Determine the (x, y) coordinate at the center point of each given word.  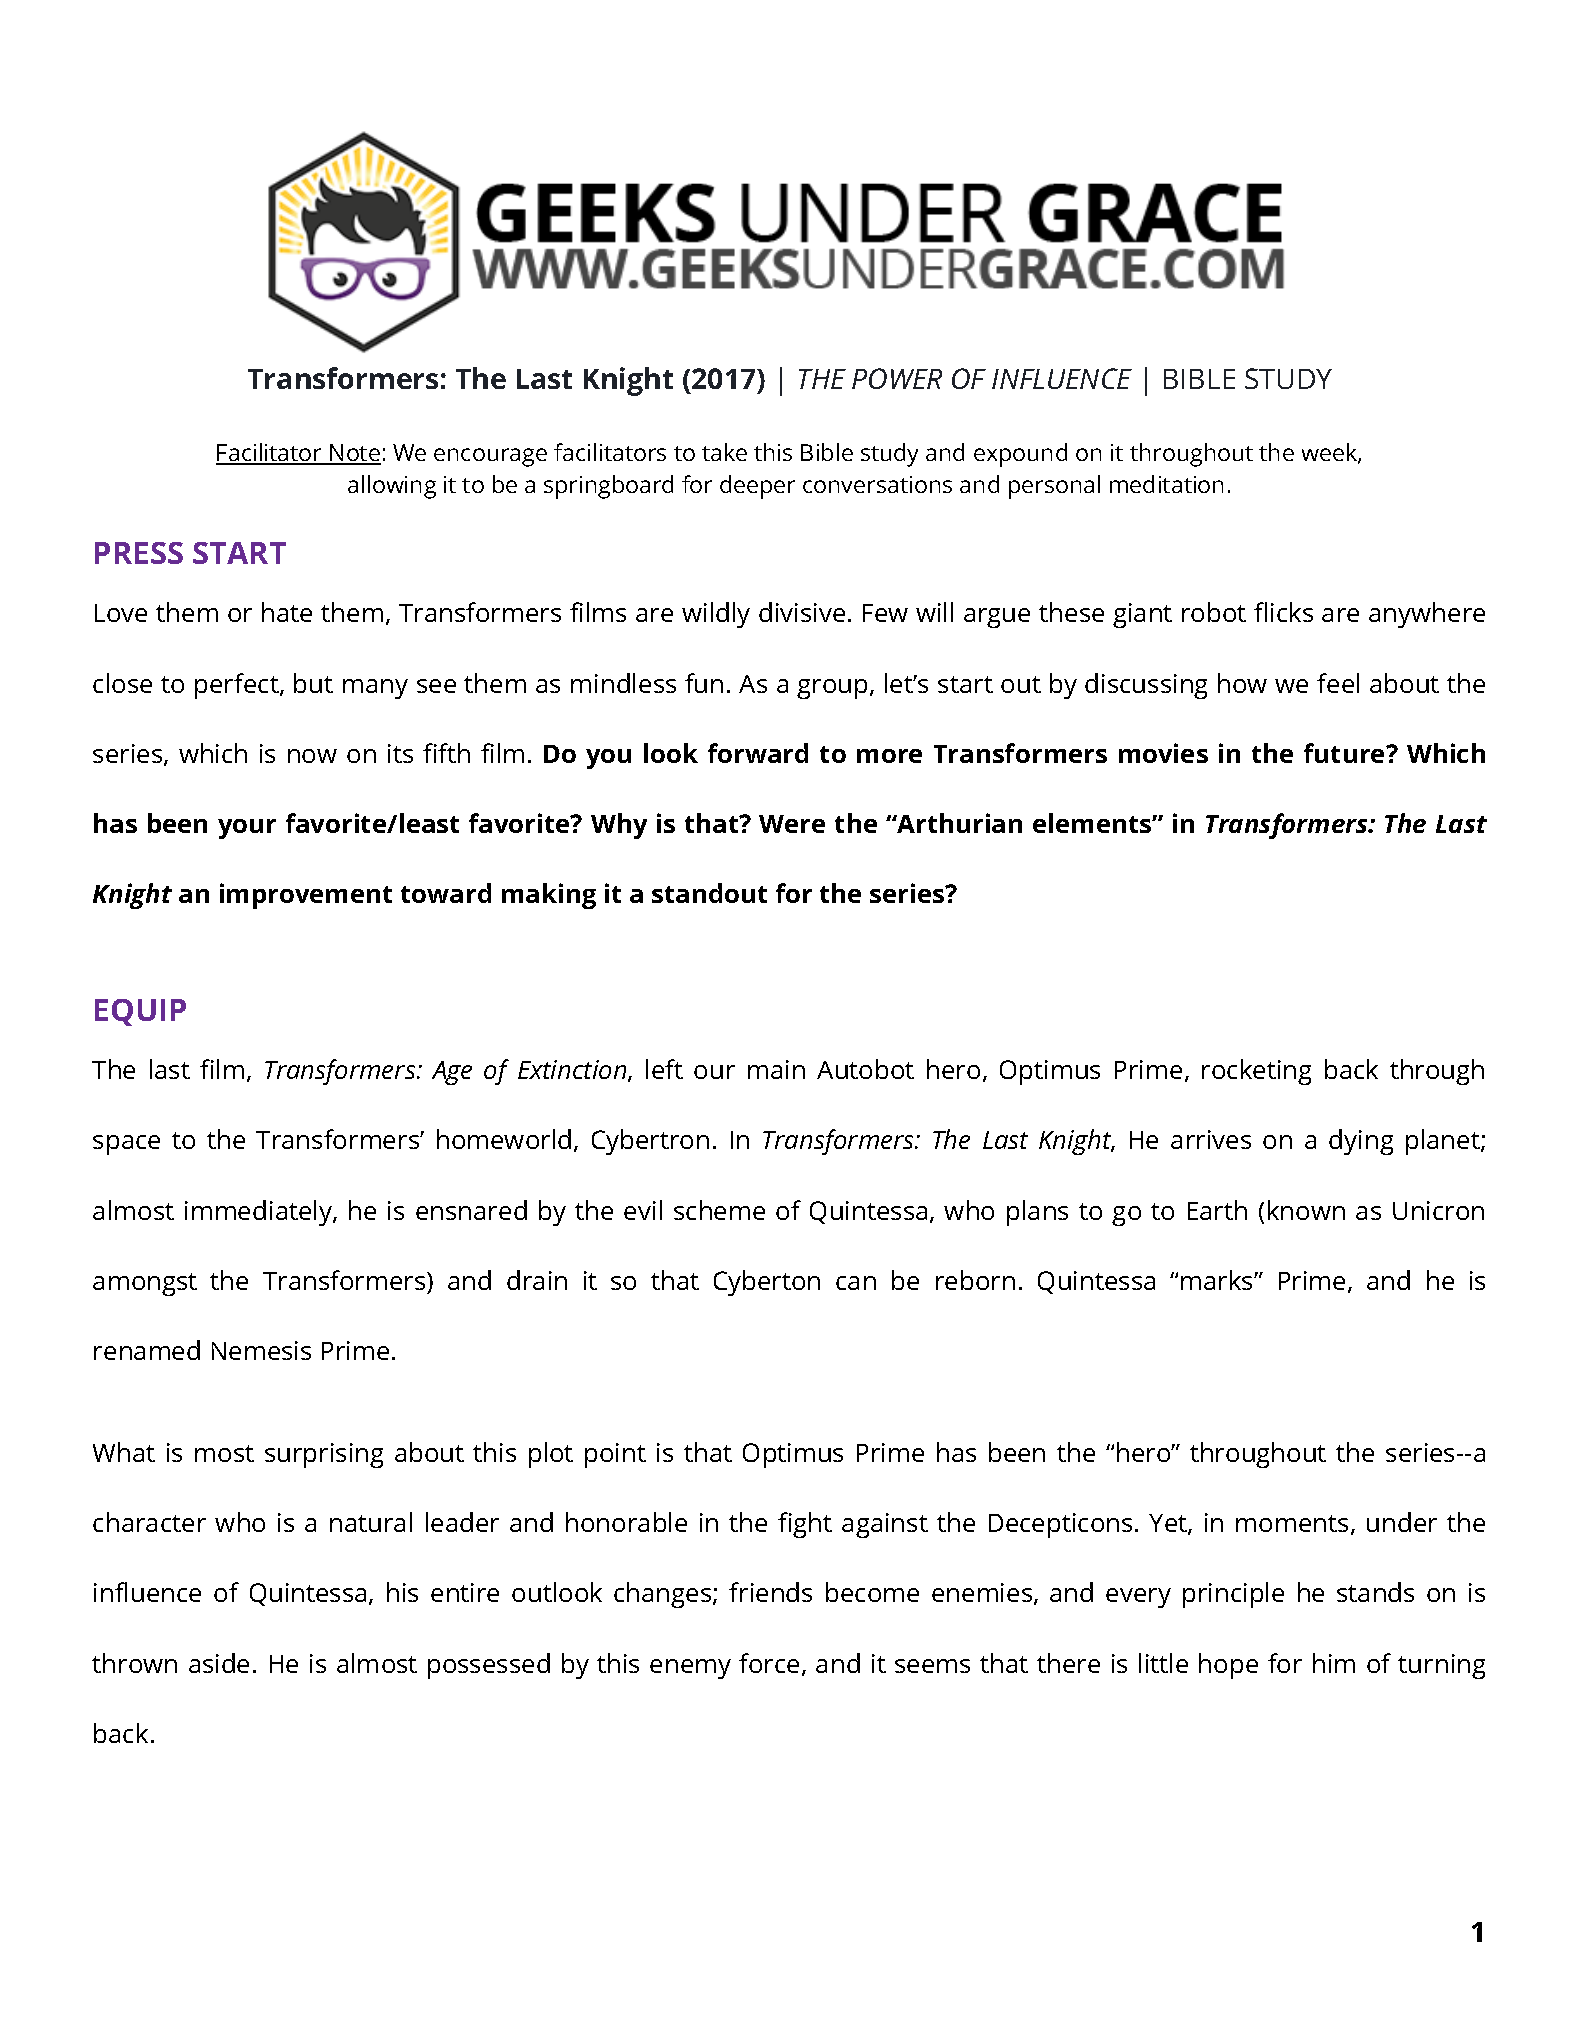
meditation (1166, 484)
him (1334, 1663)
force (769, 1663)
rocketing (1256, 1072)
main (776, 1069)
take (724, 452)
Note (354, 454)
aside (219, 1663)
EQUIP (140, 1012)
